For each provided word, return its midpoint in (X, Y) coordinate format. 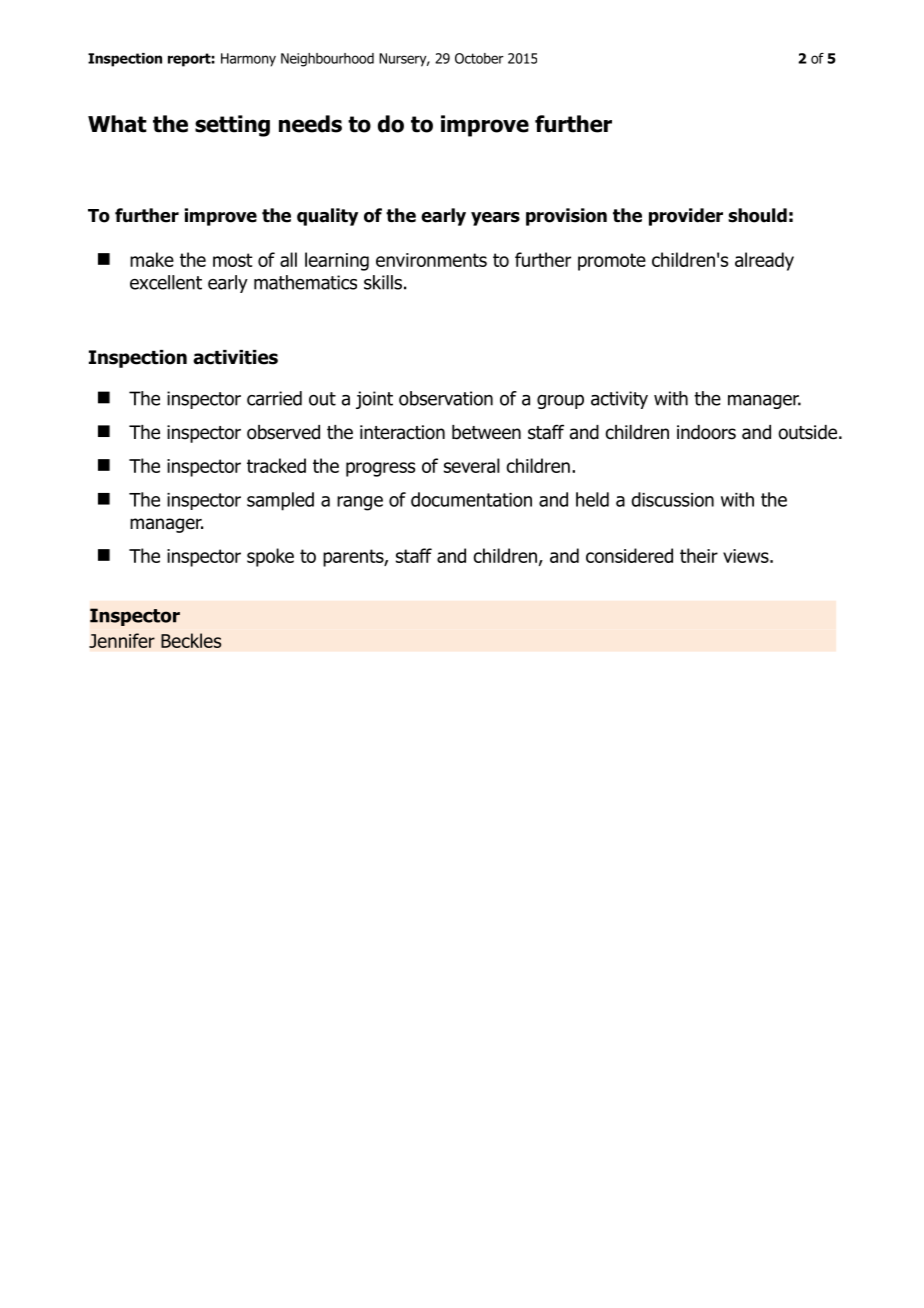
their (699, 555)
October (479, 58)
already (764, 261)
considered (629, 555)
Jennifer (122, 640)
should (757, 215)
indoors (706, 432)
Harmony (248, 60)
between (486, 432)
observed (283, 432)
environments (431, 260)
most (233, 260)
